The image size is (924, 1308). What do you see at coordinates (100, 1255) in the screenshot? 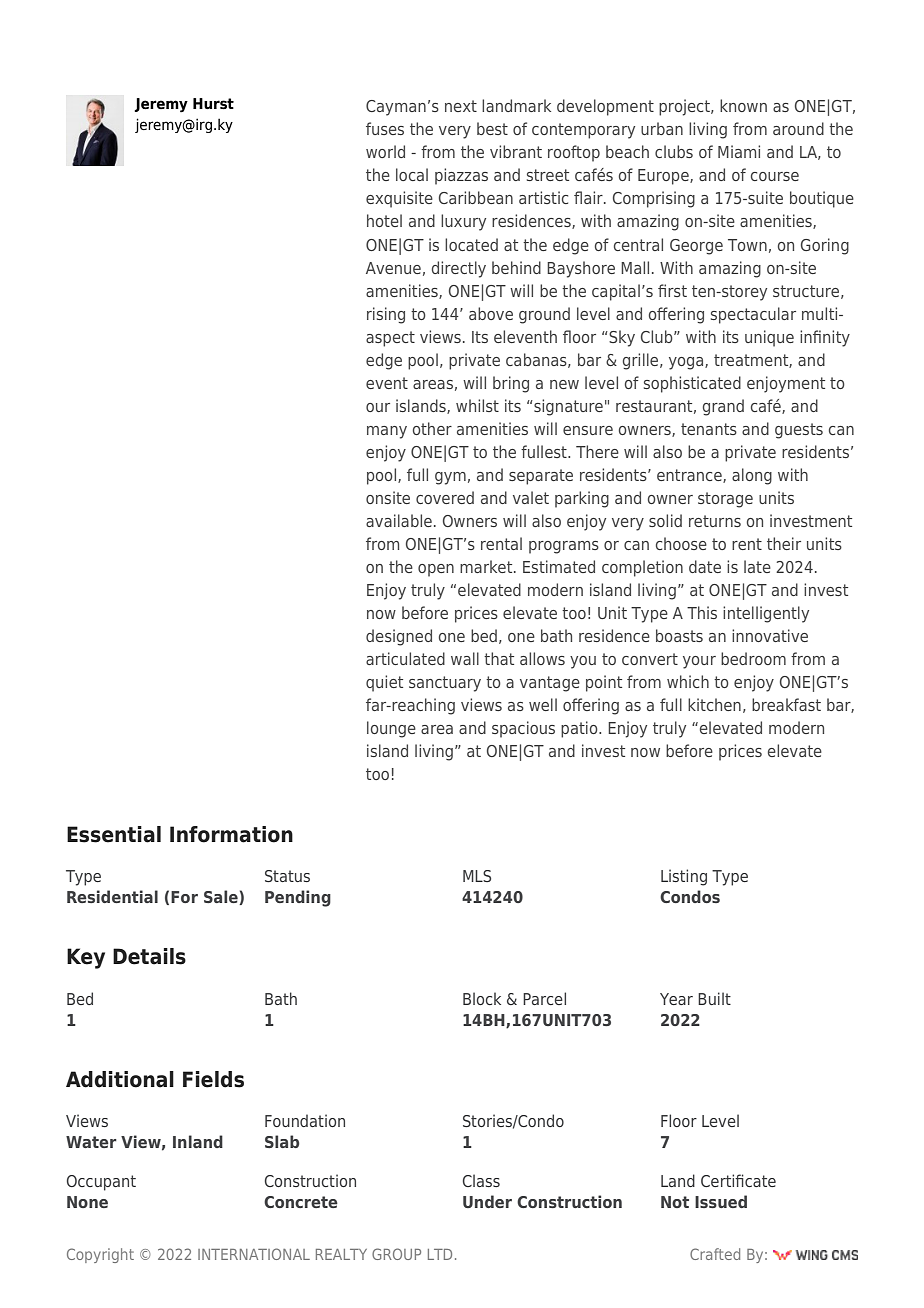
I see `Copyright` at bounding box center [100, 1255].
